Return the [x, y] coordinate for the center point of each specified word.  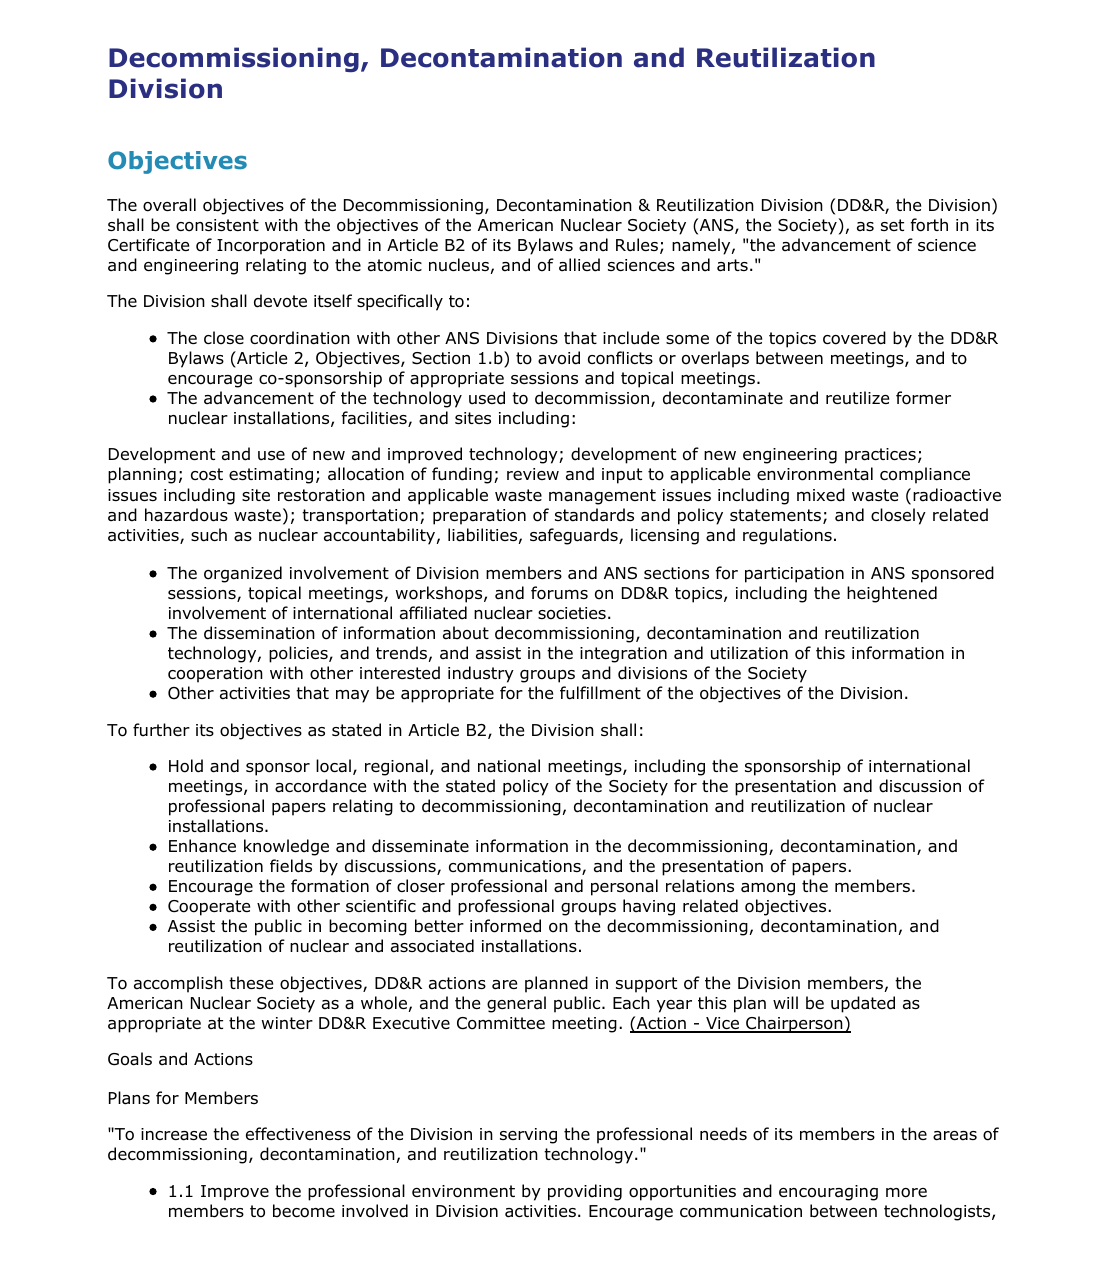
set [892, 225]
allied [579, 265]
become [304, 1211]
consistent [217, 225]
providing [585, 1192]
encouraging [828, 1193]
